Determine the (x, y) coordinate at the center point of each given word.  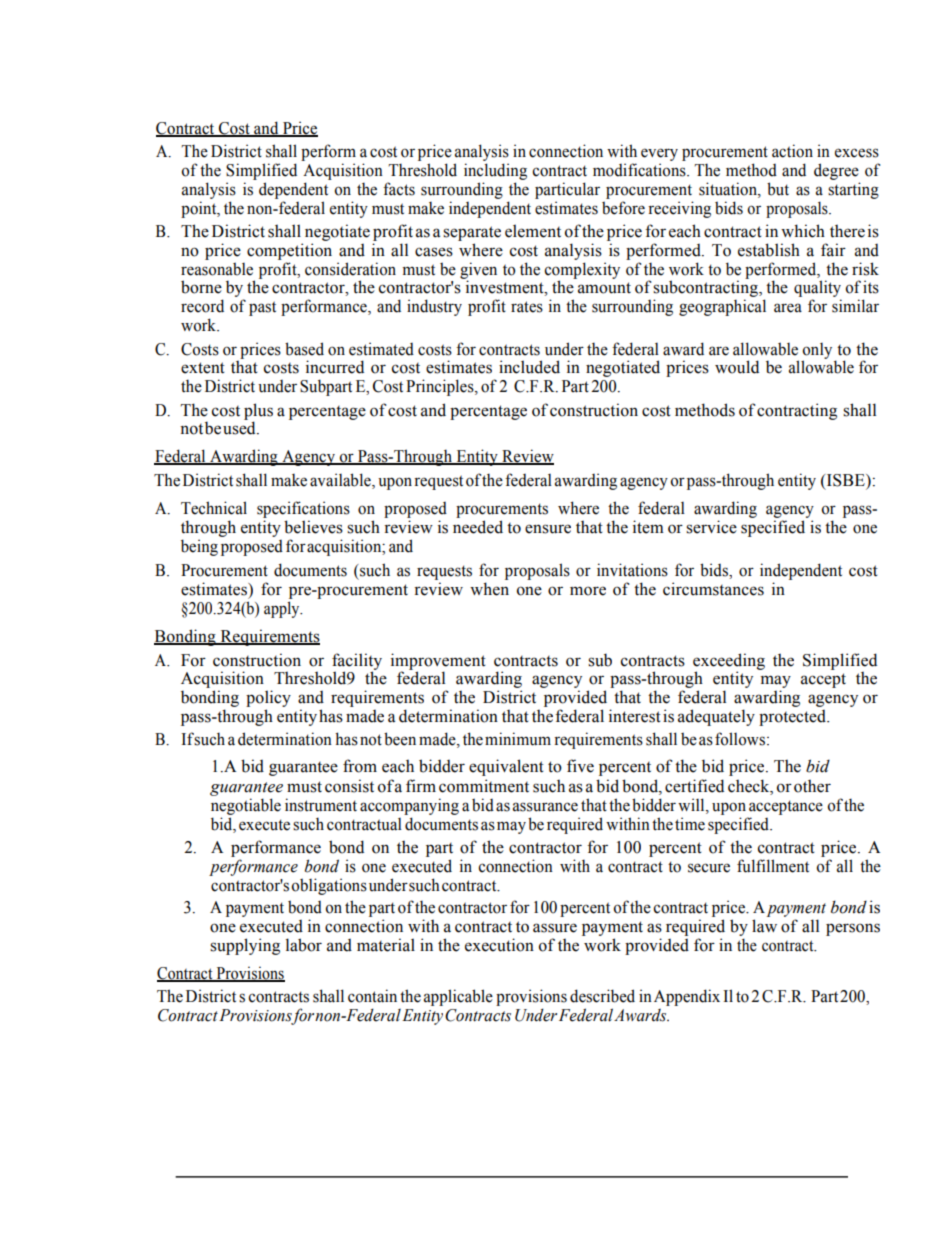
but (778, 189)
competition (289, 251)
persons (853, 929)
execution (499, 945)
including (495, 171)
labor (304, 945)
